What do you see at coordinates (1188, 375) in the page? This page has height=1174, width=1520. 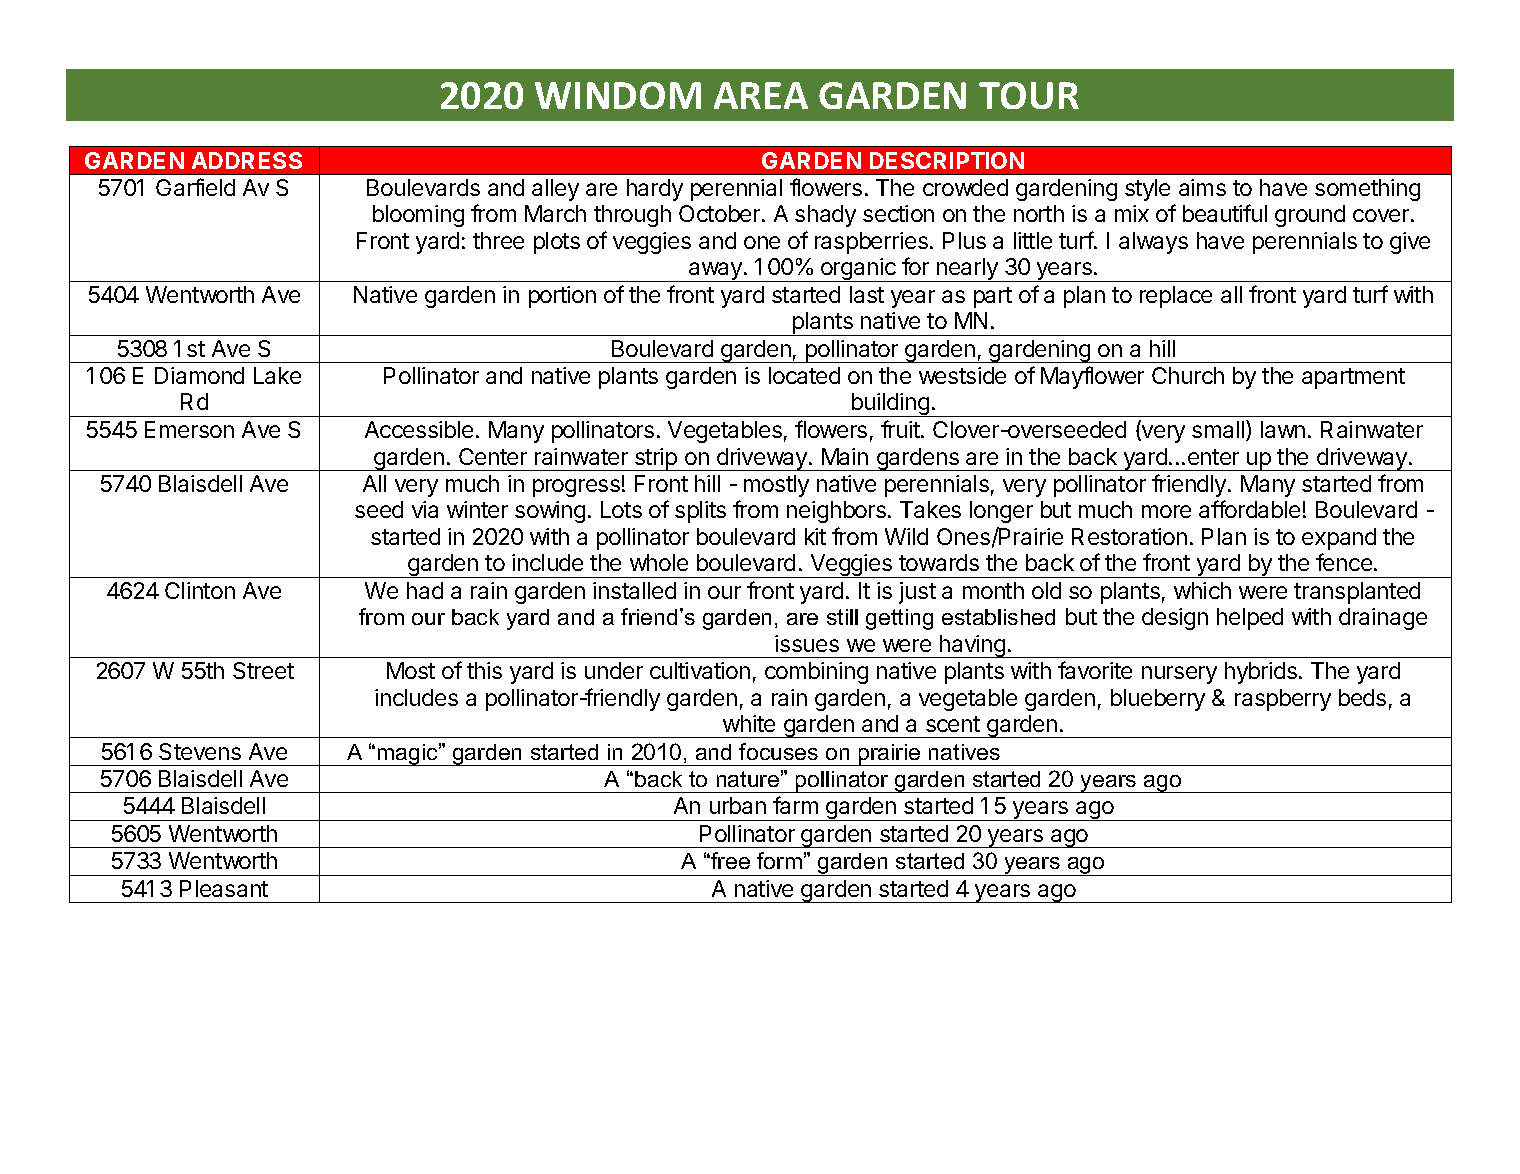 I see `Church` at bounding box center [1188, 375].
